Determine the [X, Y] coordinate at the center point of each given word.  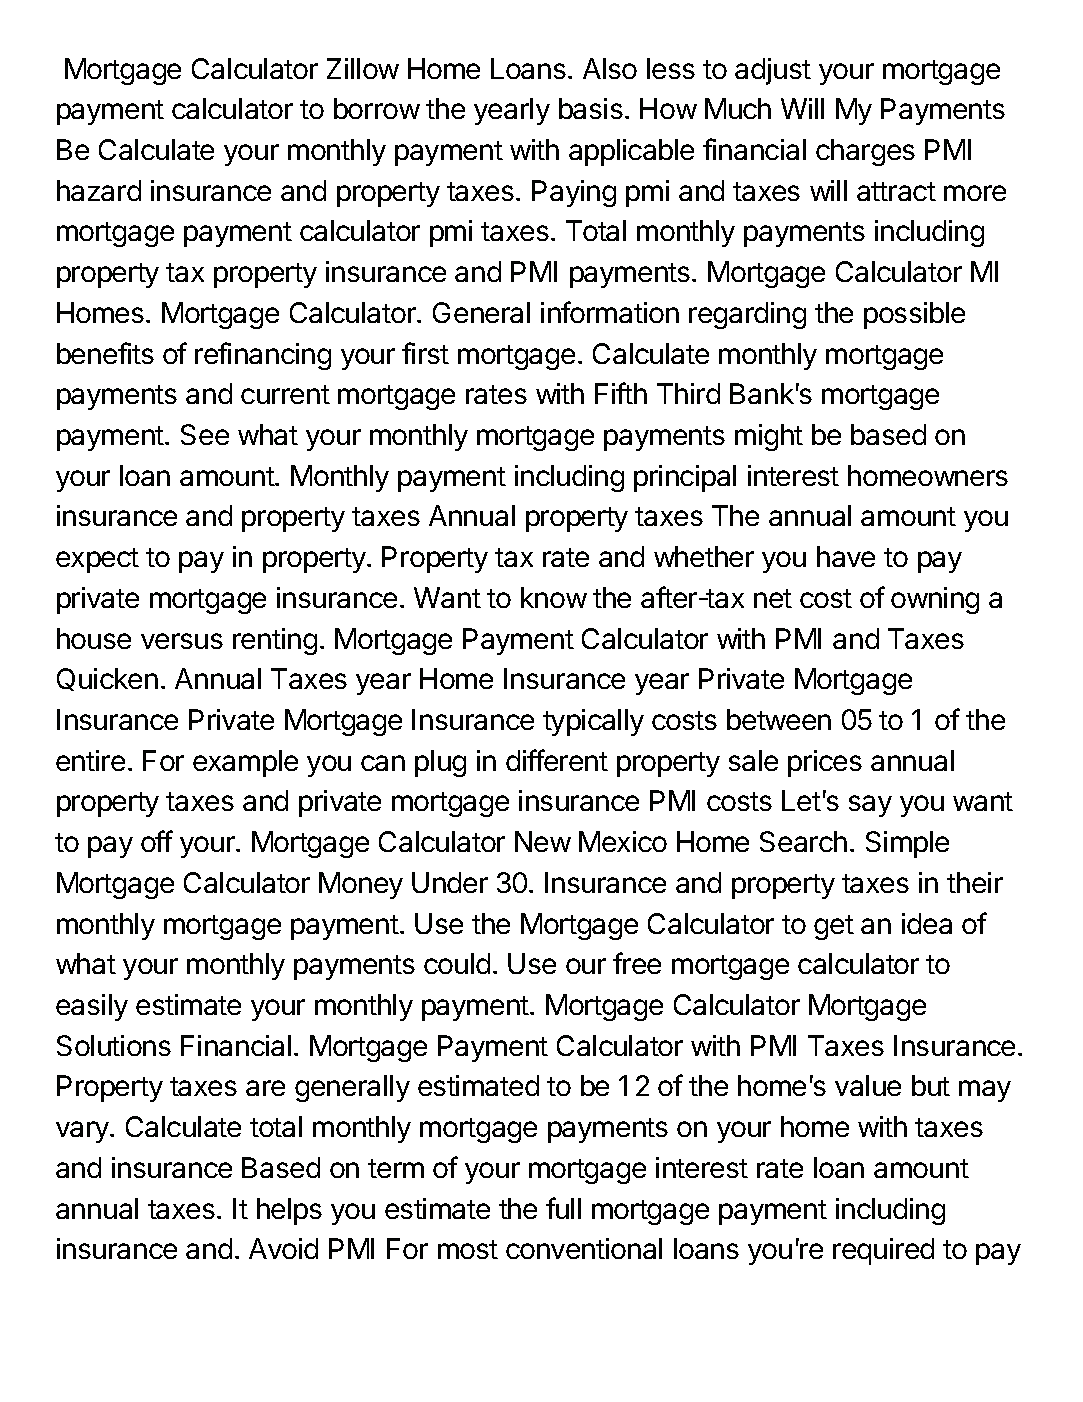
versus [182, 641]
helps [289, 1211]
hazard [99, 190]
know [554, 597]
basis [591, 108]
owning [935, 600]
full [563, 1208]
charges [865, 152]
